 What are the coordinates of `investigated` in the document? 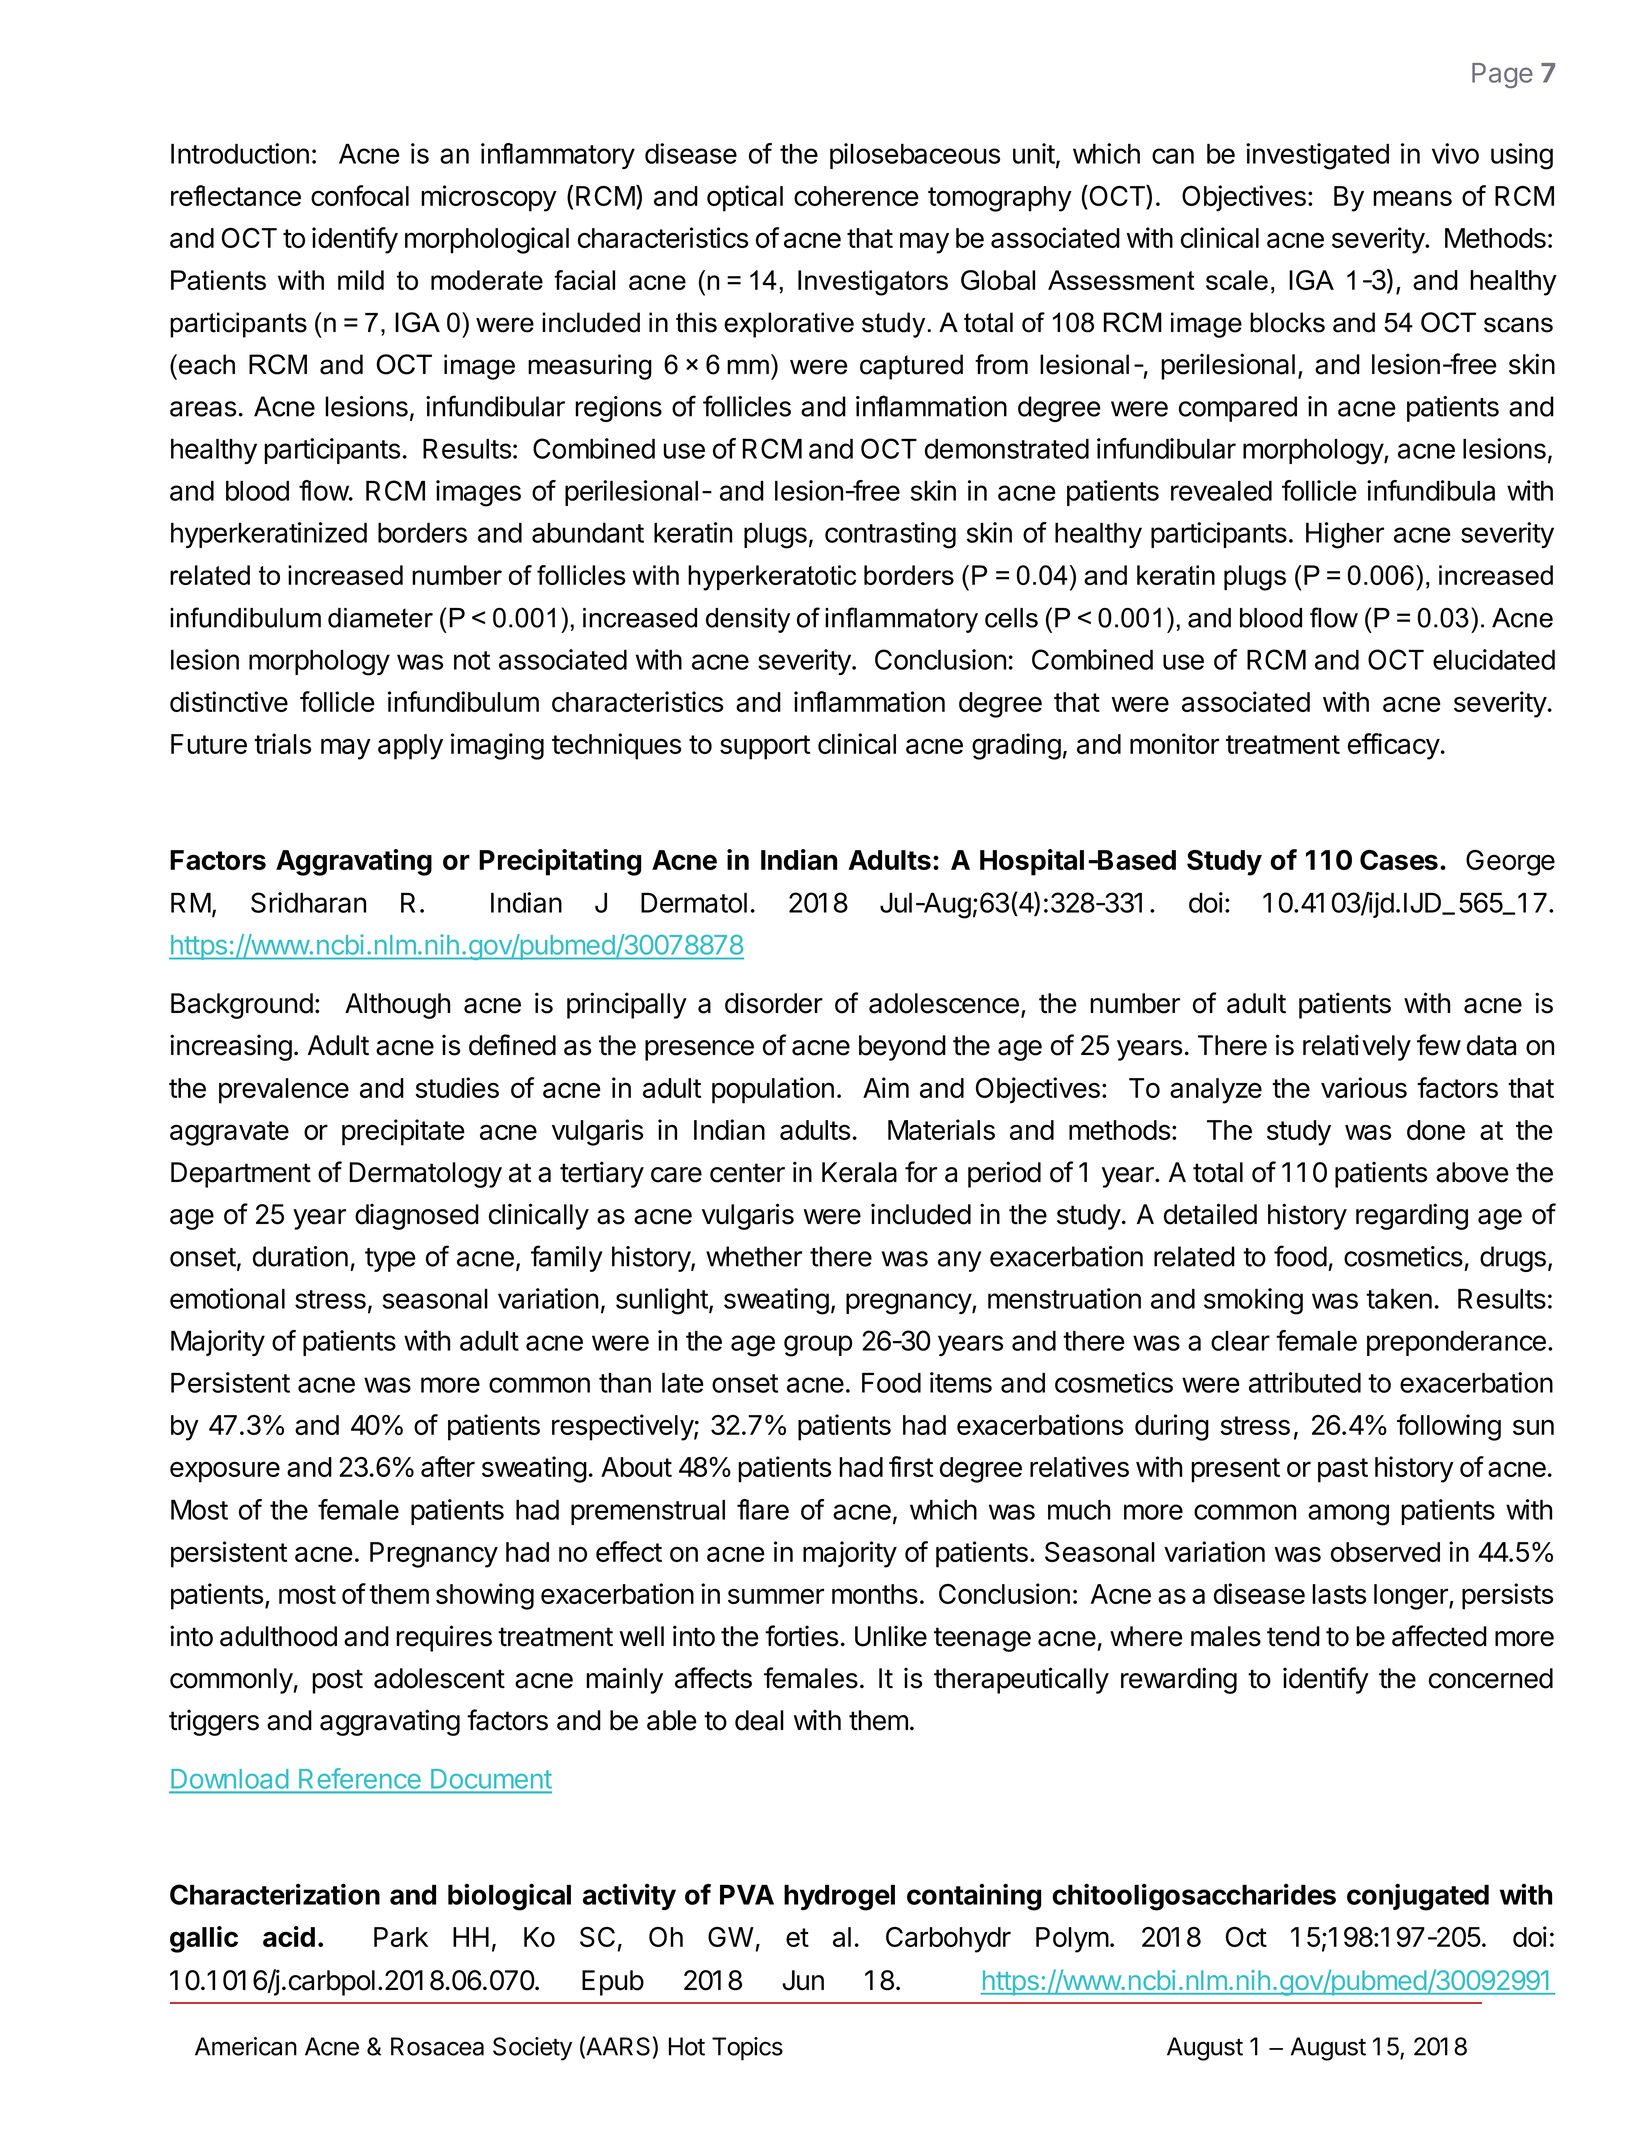 It's located at (1317, 156).
